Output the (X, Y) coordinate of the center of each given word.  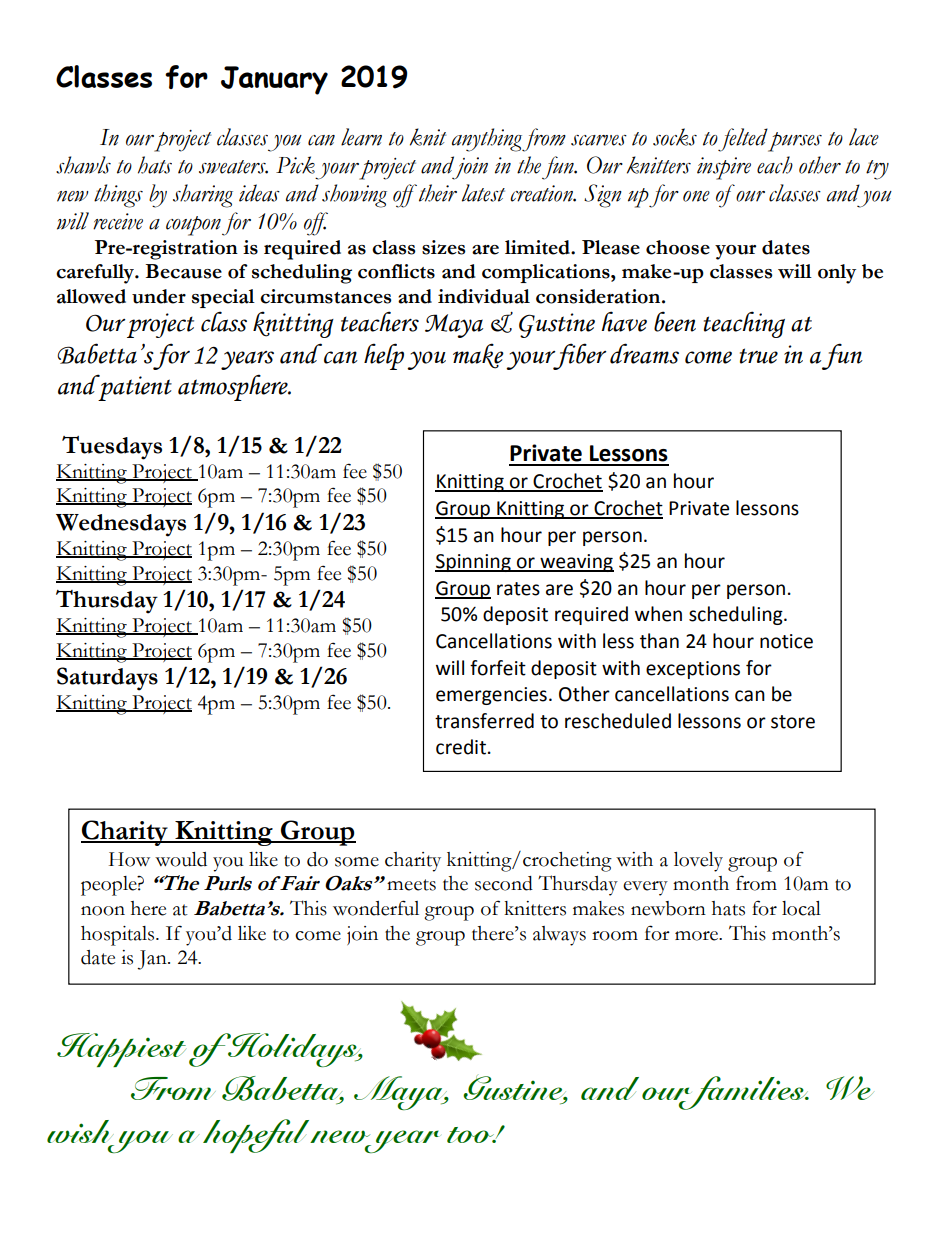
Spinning (474, 563)
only (837, 274)
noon (103, 911)
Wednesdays (121, 525)
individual (484, 296)
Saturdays (107, 679)
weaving (576, 563)
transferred (484, 721)
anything (487, 140)
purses (794, 140)
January (274, 80)
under (159, 296)
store (793, 722)
